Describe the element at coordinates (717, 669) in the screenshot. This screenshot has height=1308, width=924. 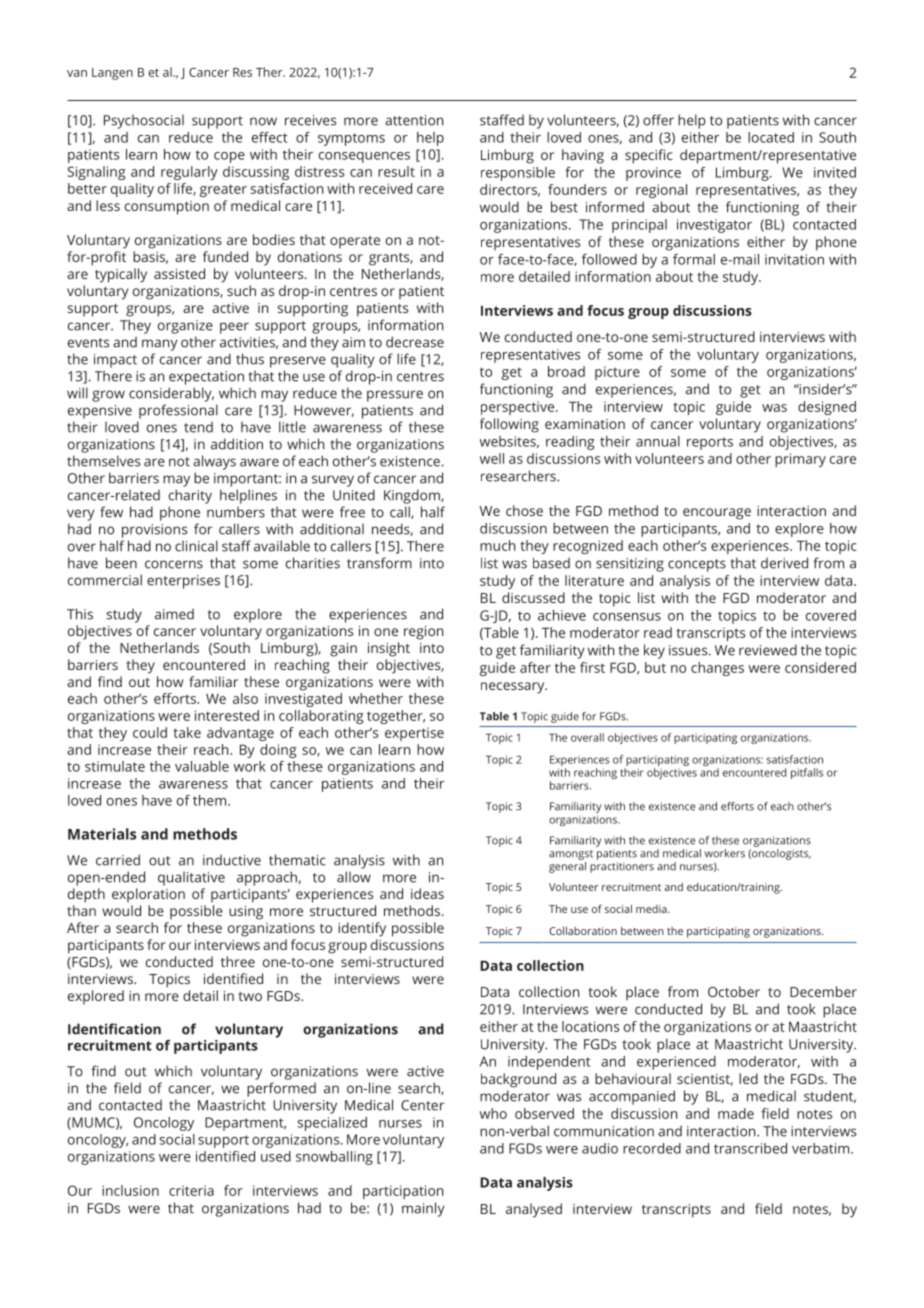
I see `changes` at that location.
